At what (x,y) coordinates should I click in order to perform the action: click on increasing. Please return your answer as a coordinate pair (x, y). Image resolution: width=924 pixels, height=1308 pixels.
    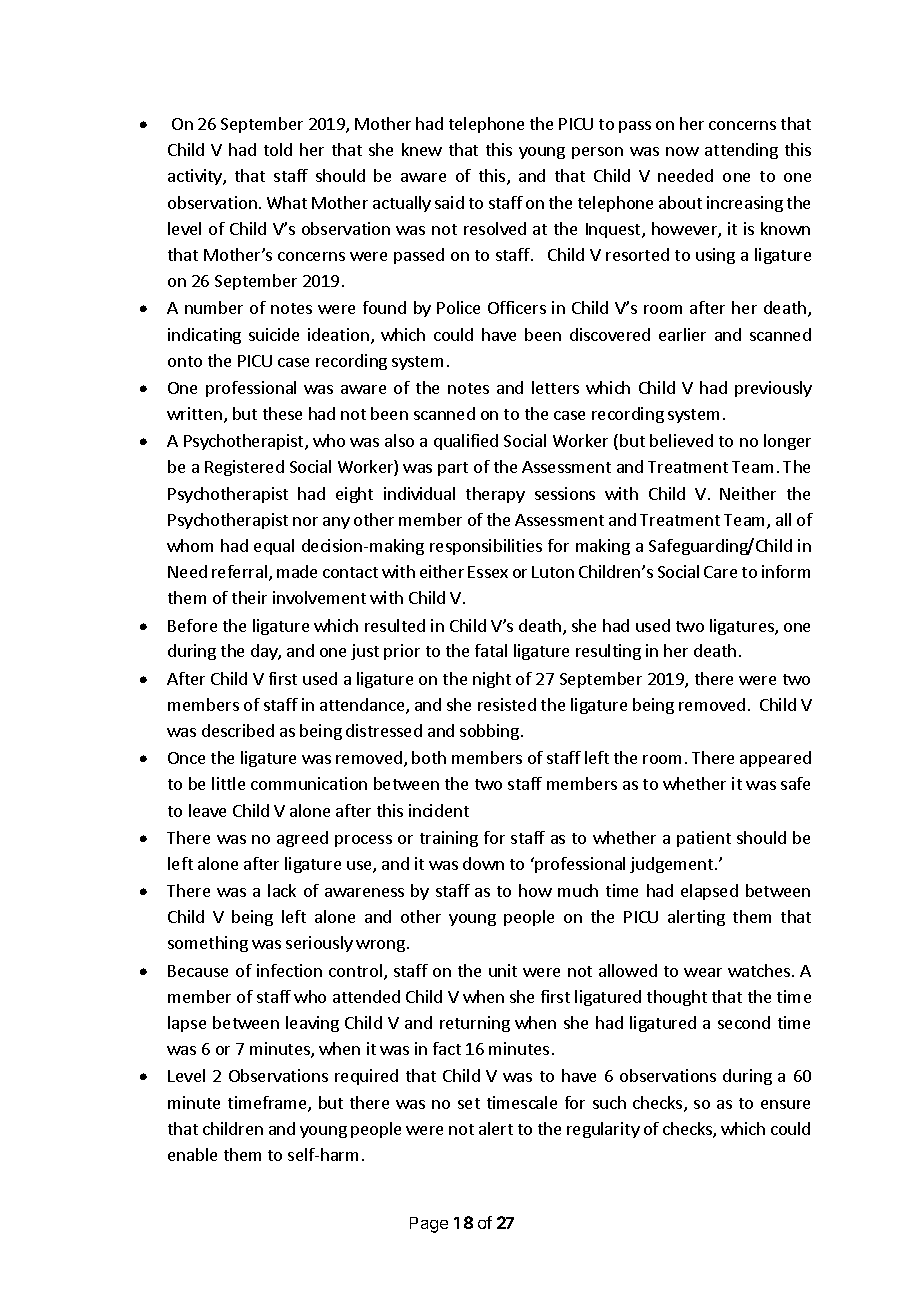
    Looking at the image, I should click on (745, 204).
